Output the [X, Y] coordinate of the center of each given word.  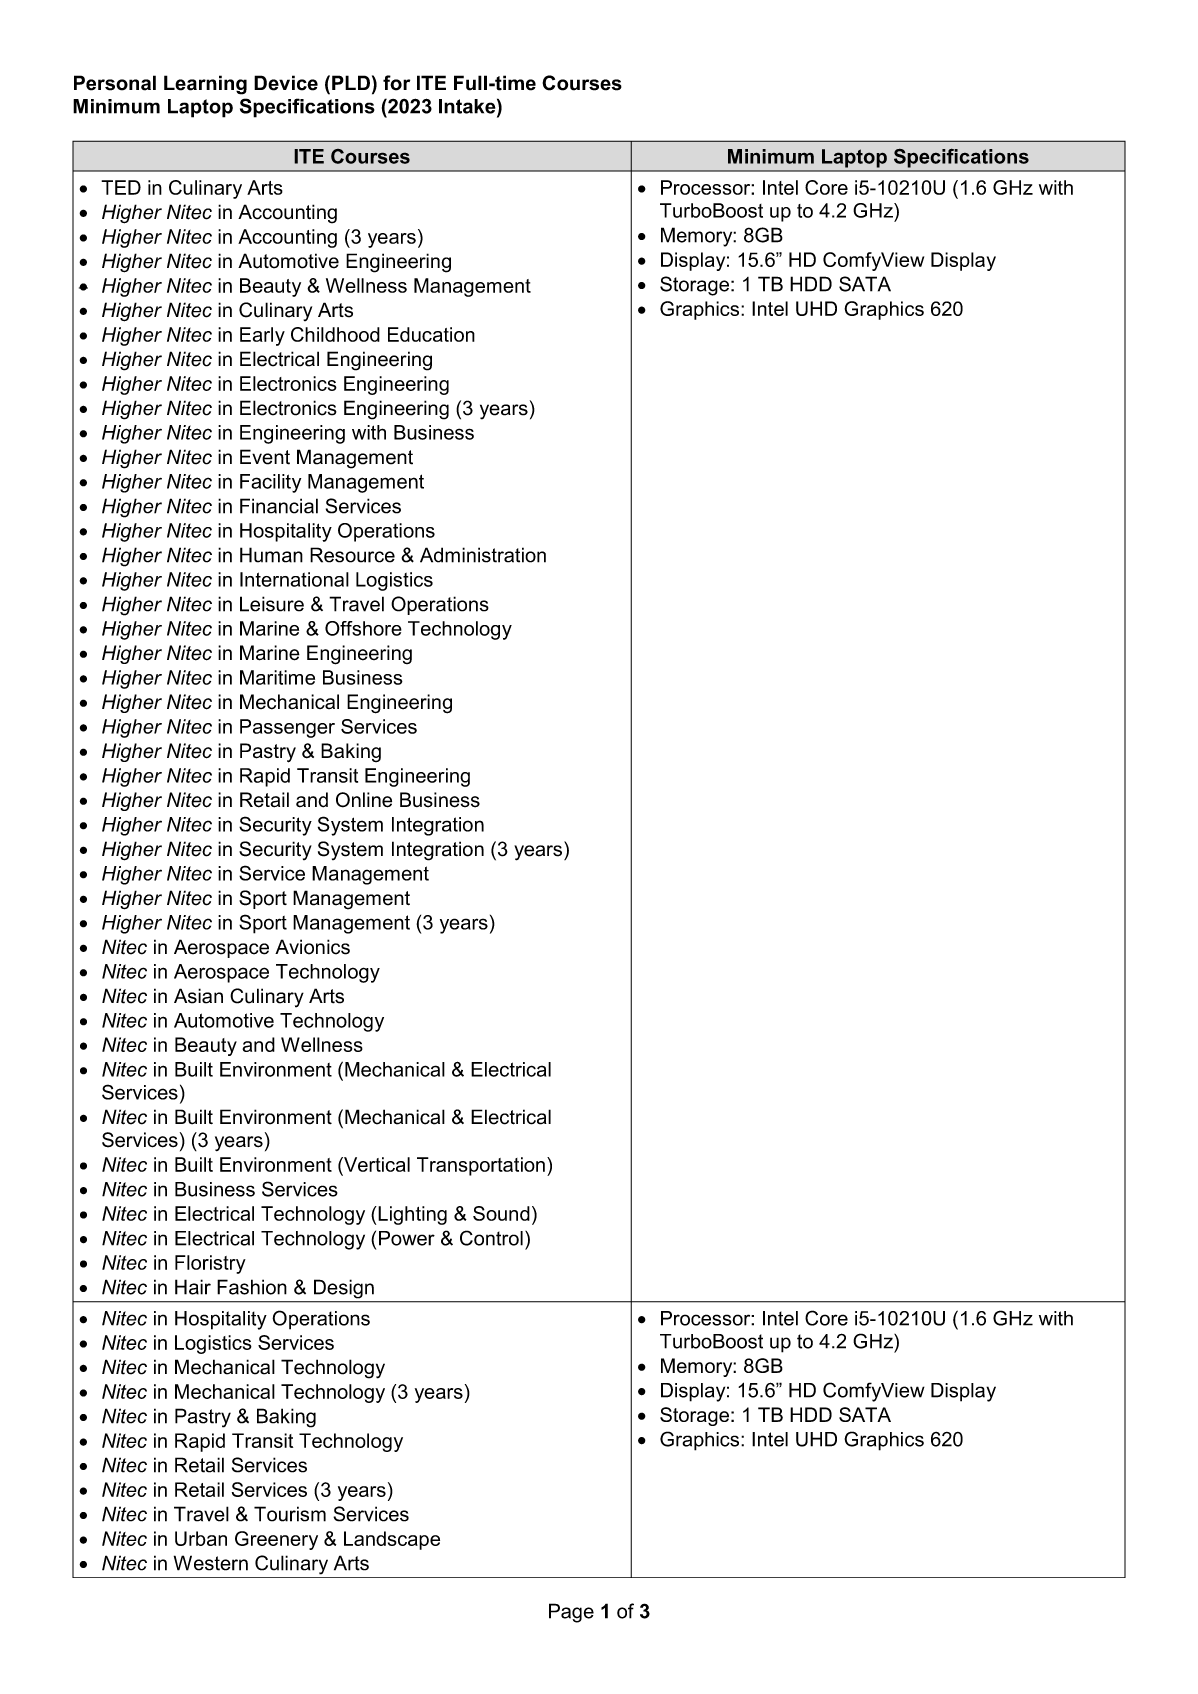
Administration [483, 555]
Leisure [272, 604]
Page [571, 1613]
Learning [205, 85]
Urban [201, 1538]
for [396, 83]
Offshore [363, 628]
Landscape [392, 1540]
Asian [198, 996]
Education [431, 334]
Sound [501, 1213]
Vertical [376, 1164]
